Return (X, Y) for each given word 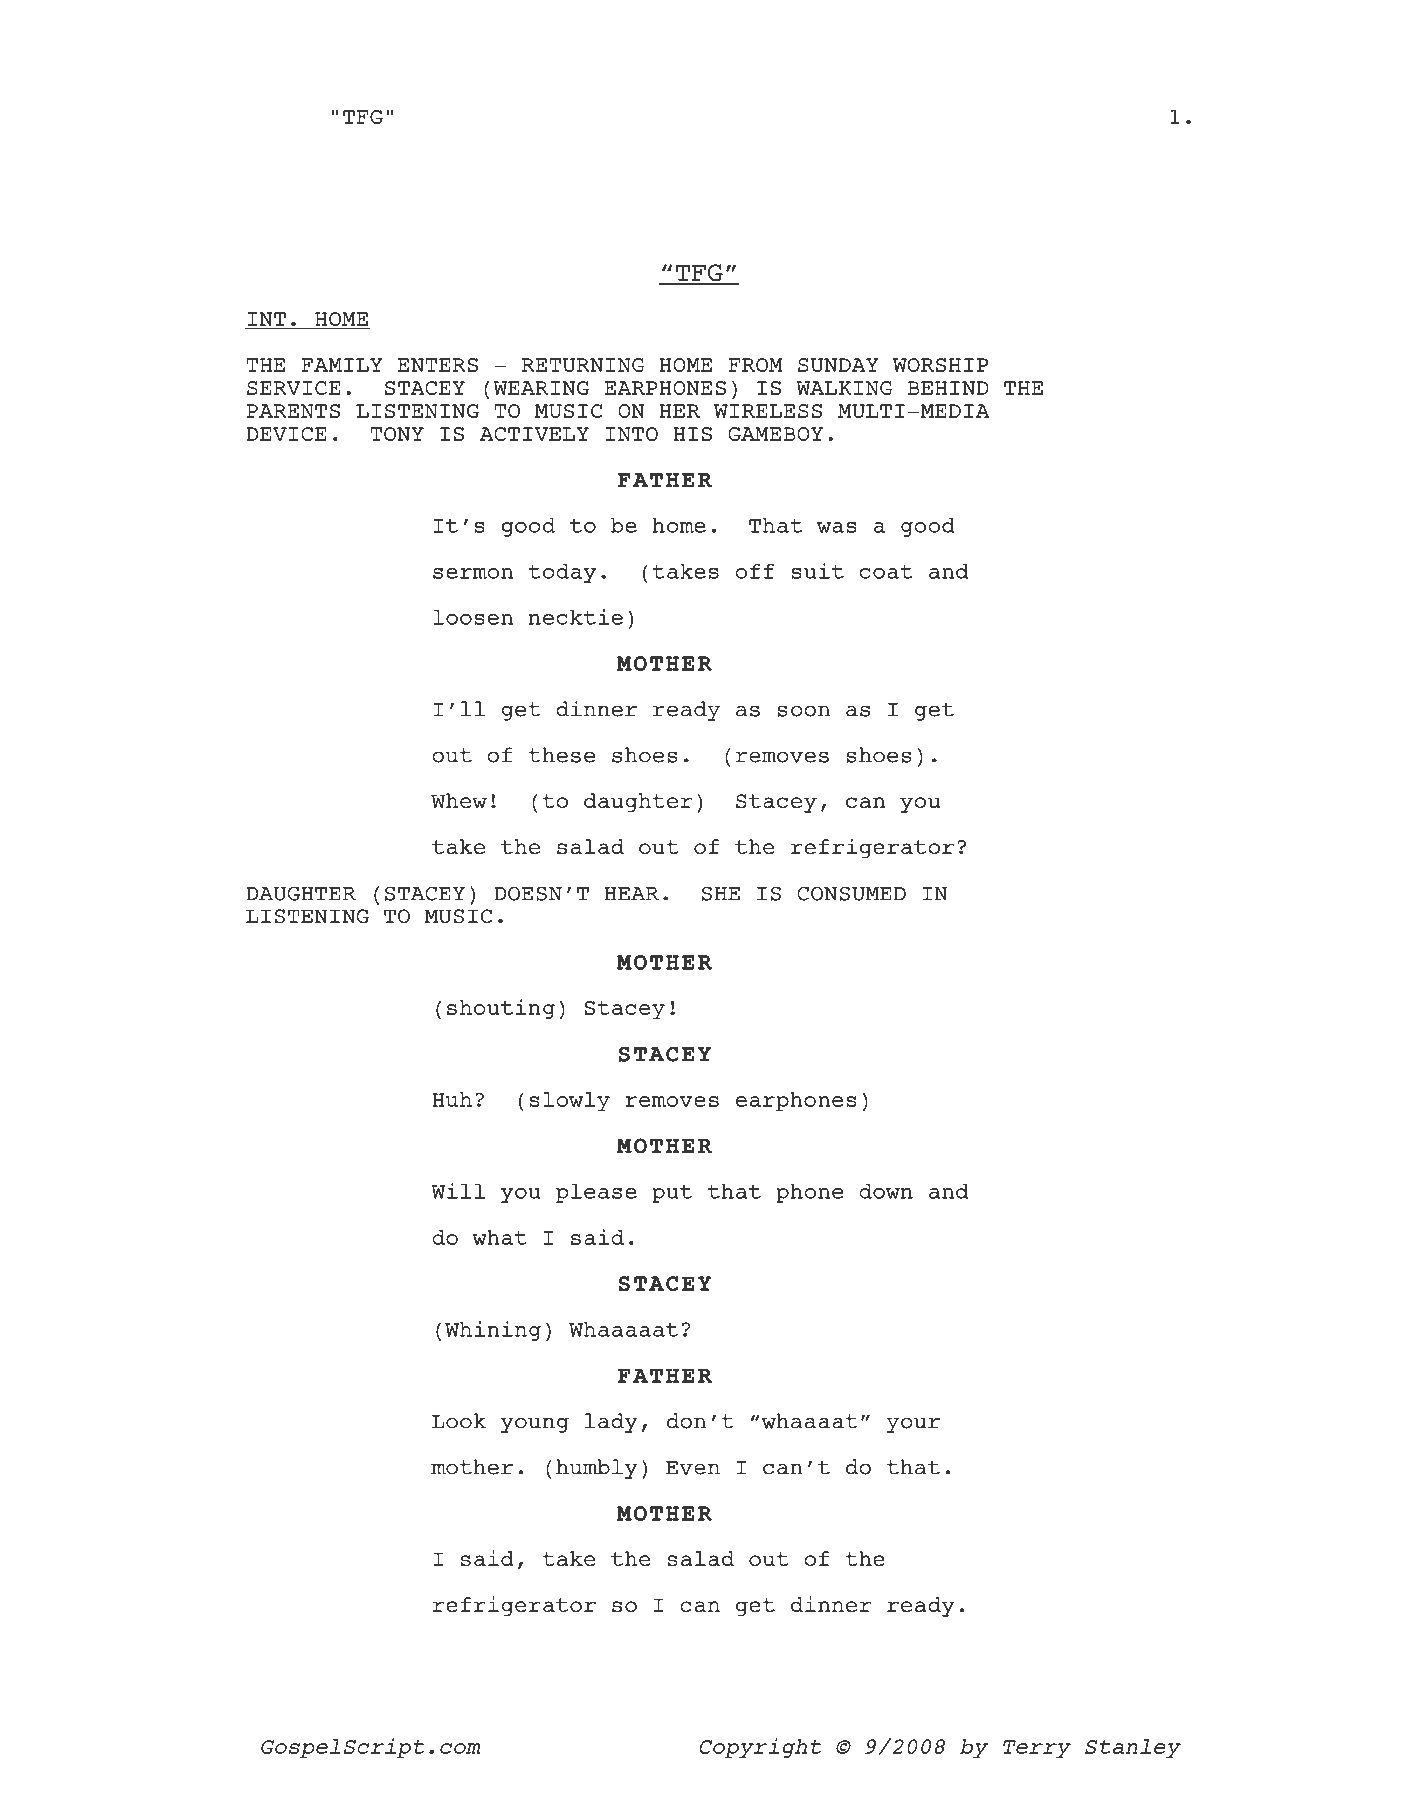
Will (458, 1191)
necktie (576, 617)
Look (459, 1421)
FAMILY (342, 365)
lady (611, 1423)
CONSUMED (851, 893)
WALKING (844, 388)
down (886, 1191)
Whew (459, 800)
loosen (473, 617)
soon (803, 711)
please (596, 1193)
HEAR (632, 894)
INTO (632, 434)
